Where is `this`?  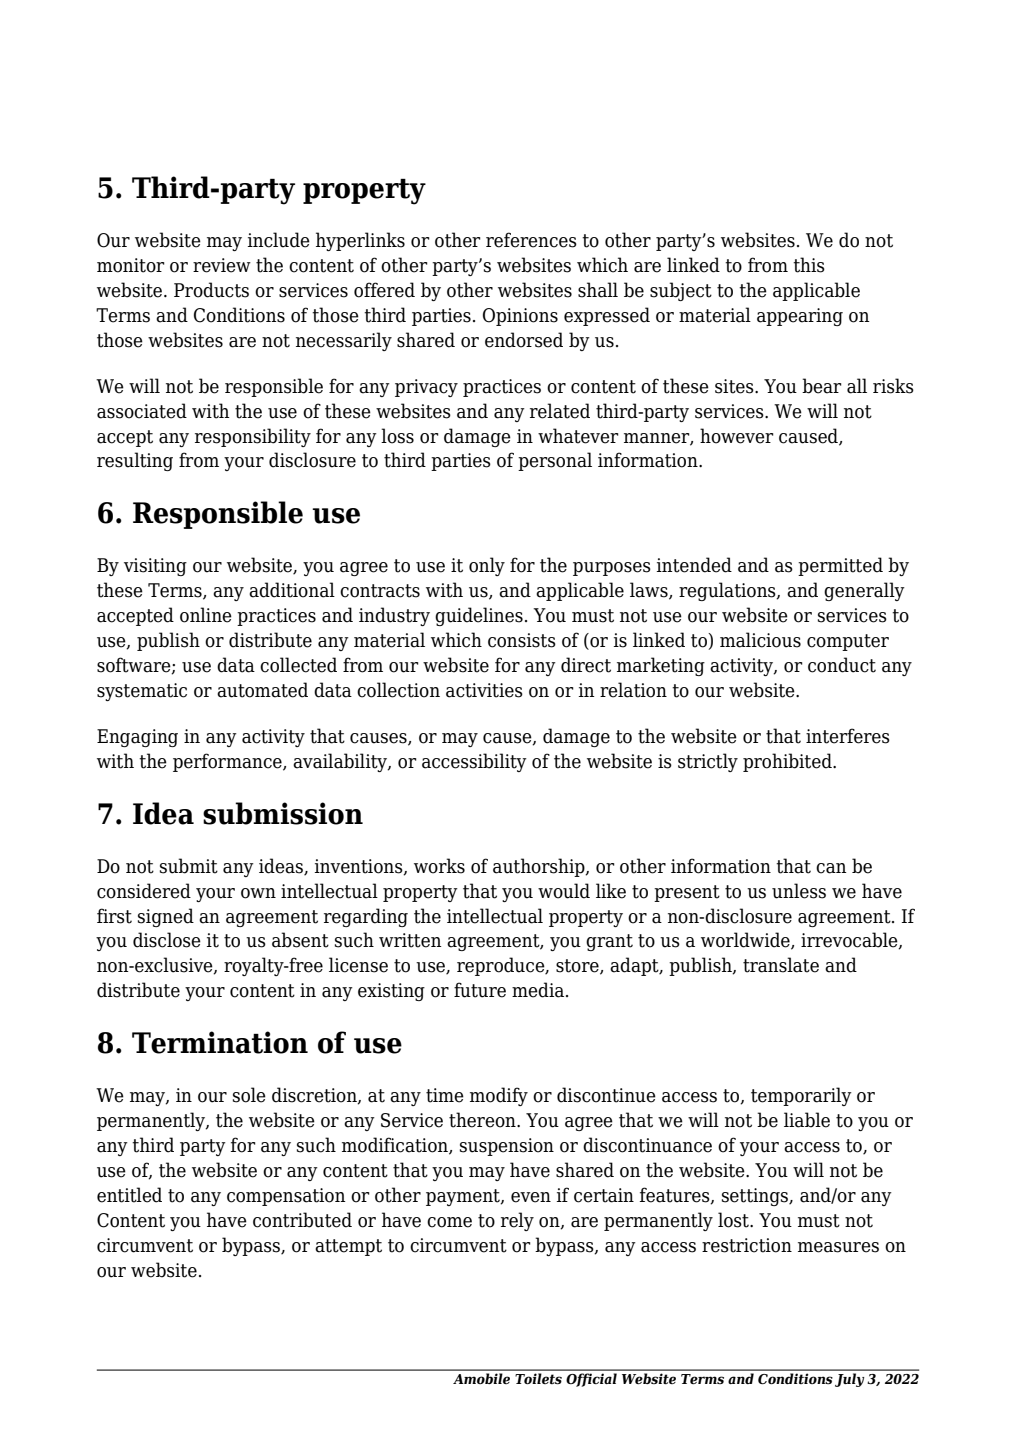 this is located at coordinates (809, 265).
